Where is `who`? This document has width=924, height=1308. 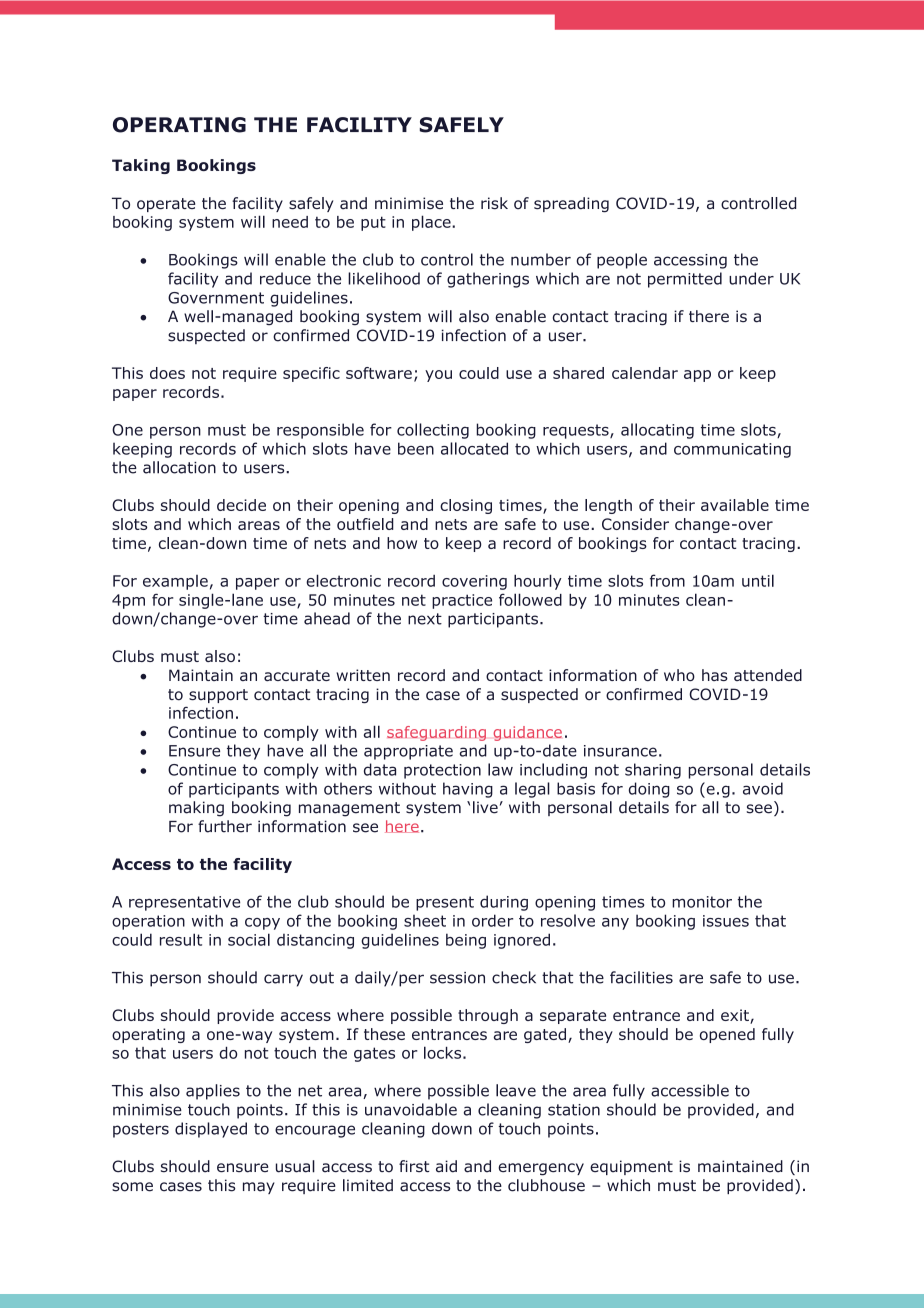 who is located at coordinates (679, 675).
